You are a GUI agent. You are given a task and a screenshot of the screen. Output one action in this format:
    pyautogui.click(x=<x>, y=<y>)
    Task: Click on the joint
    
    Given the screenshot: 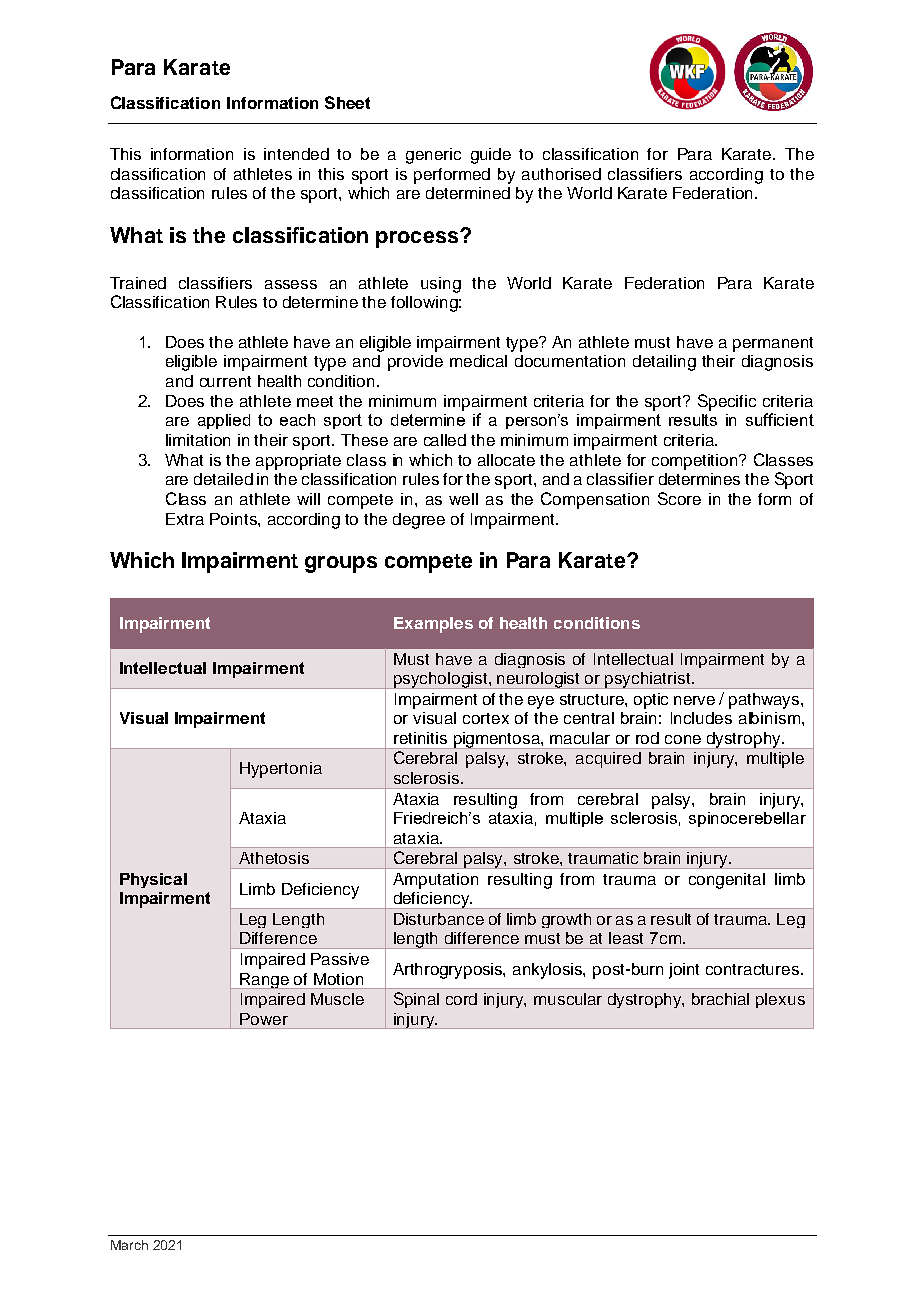 What is the action you would take?
    pyautogui.click(x=684, y=971)
